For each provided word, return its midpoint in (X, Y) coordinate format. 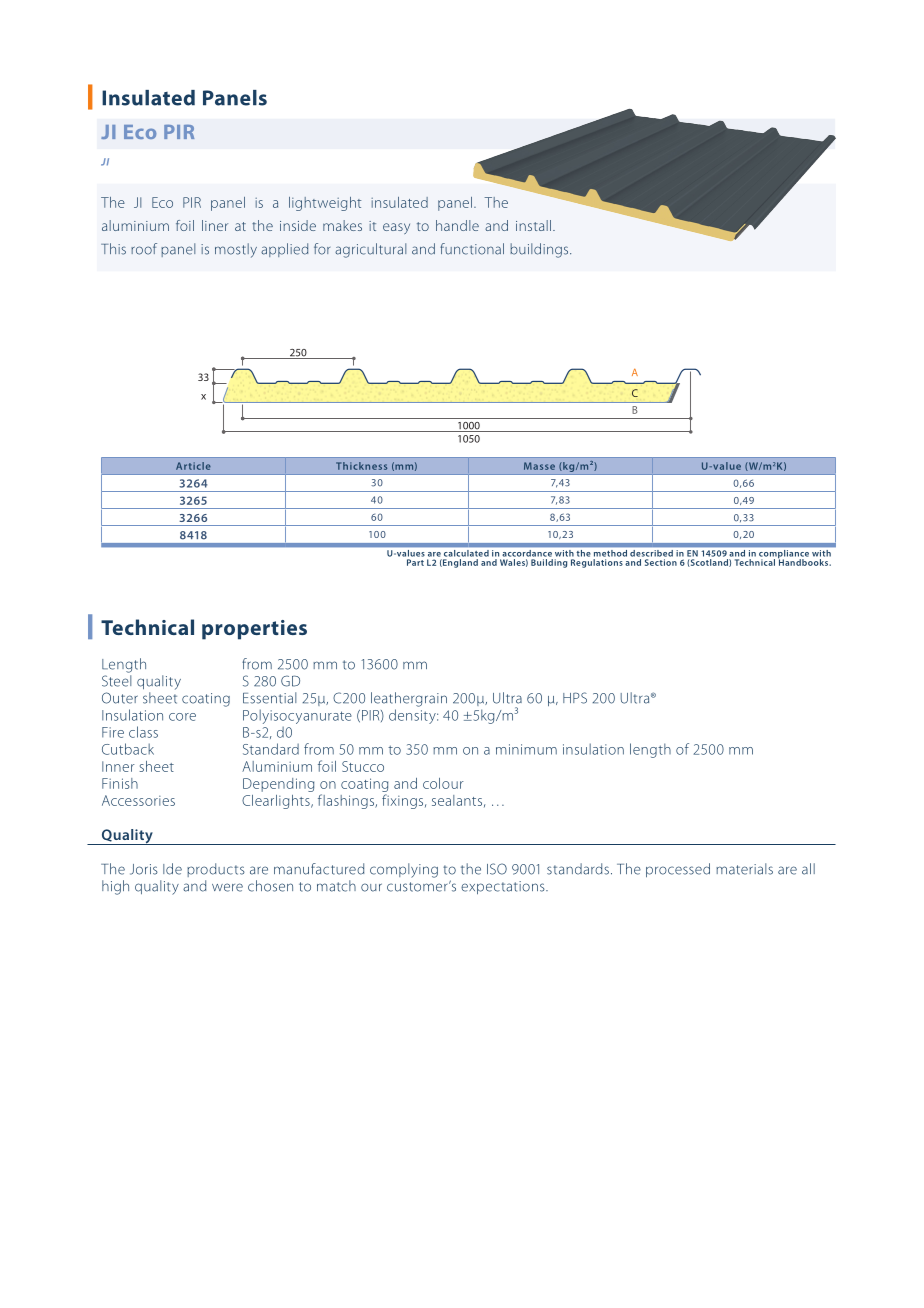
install (533, 225)
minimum (526, 749)
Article (193, 466)
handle (457, 225)
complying (404, 870)
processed (678, 870)
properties (254, 630)
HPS (575, 698)
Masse (539, 466)
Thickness (361, 466)
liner (215, 225)
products (216, 870)
